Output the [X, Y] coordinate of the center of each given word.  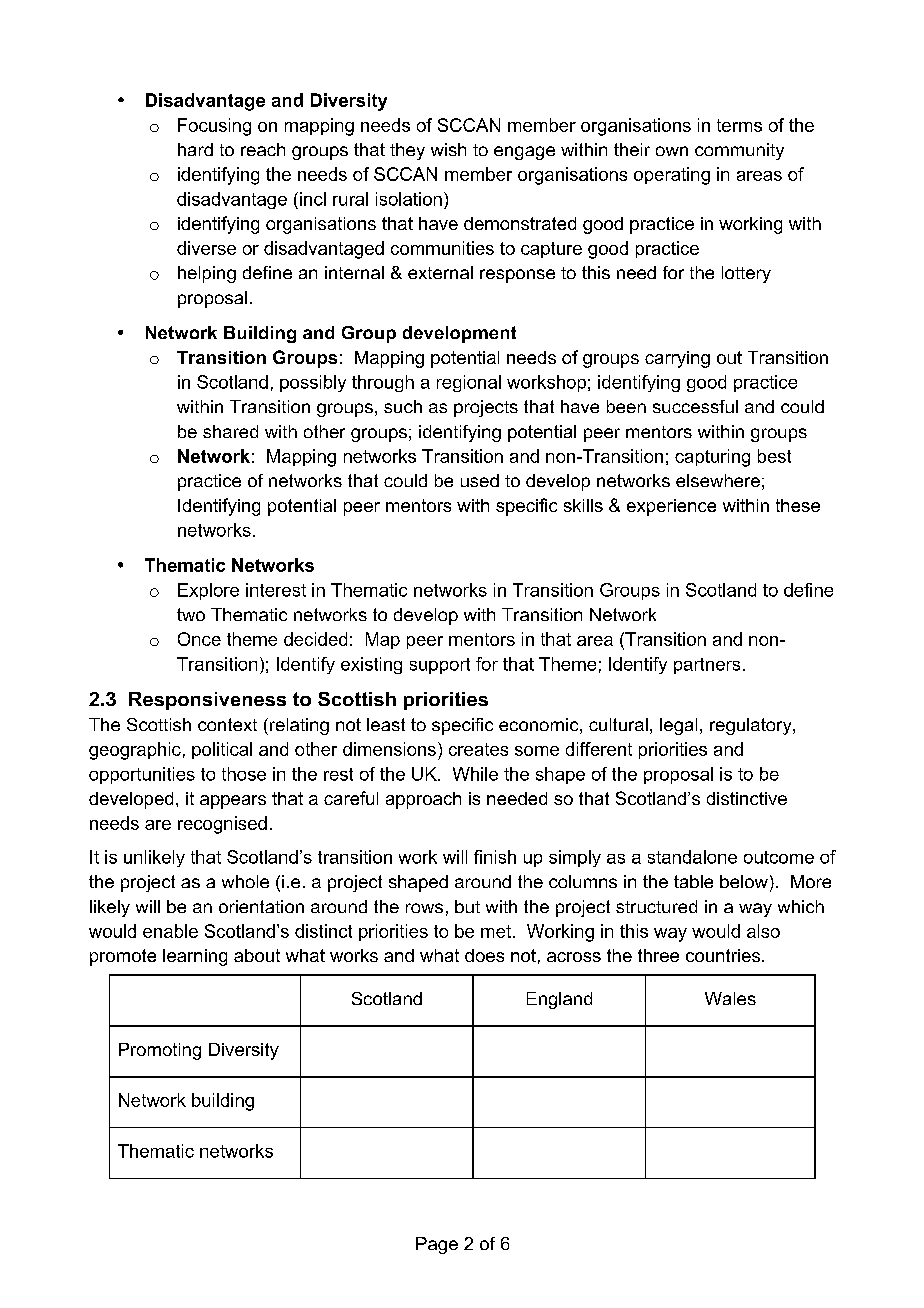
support [440, 666]
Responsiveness [207, 701]
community [739, 151]
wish [448, 149]
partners [707, 666]
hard [195, 149]
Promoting [160, 1051]
